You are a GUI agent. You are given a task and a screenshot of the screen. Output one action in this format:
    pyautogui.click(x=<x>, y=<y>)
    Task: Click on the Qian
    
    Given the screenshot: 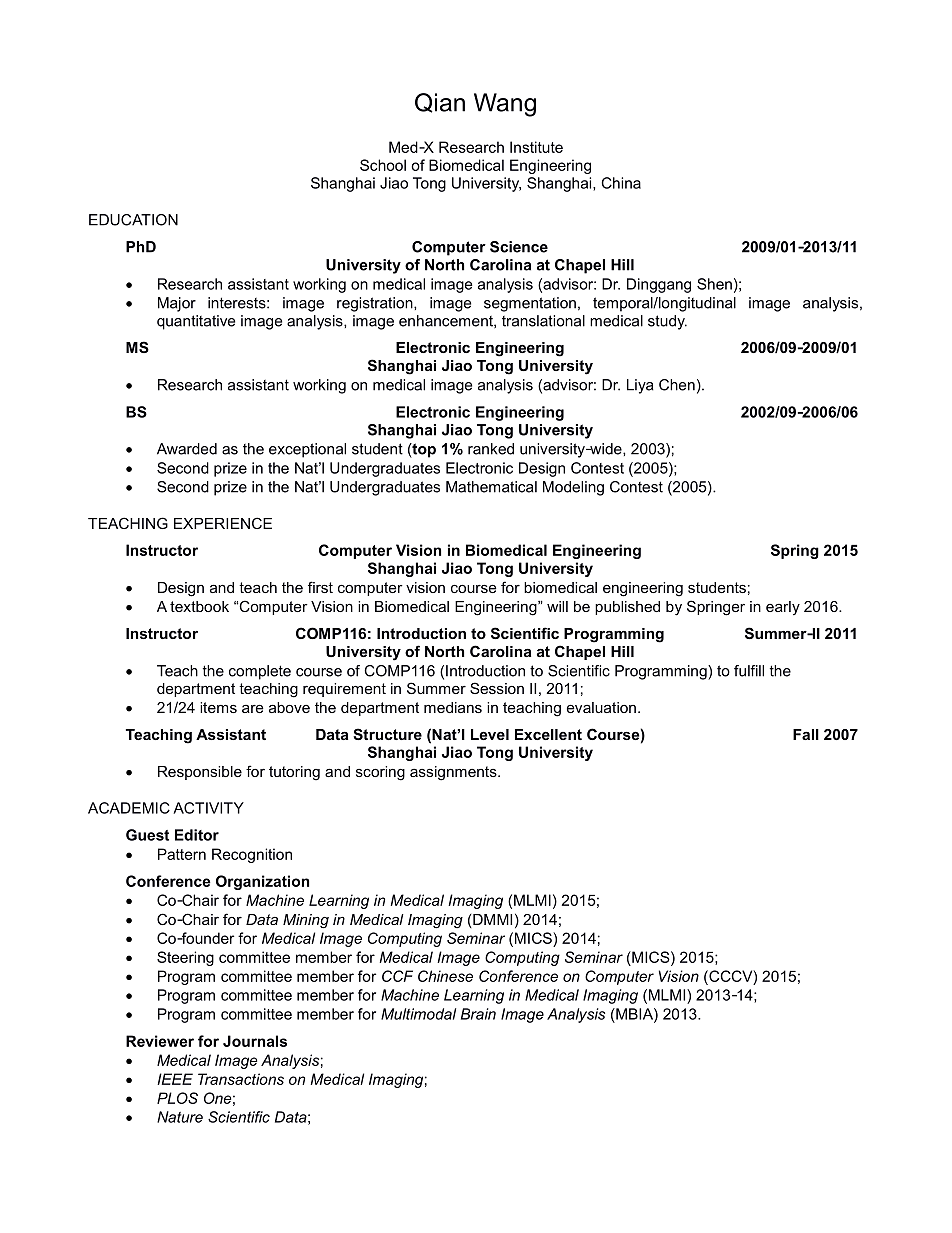 What is the action you would take?
    pyautogui.click(x=440, y=103)
